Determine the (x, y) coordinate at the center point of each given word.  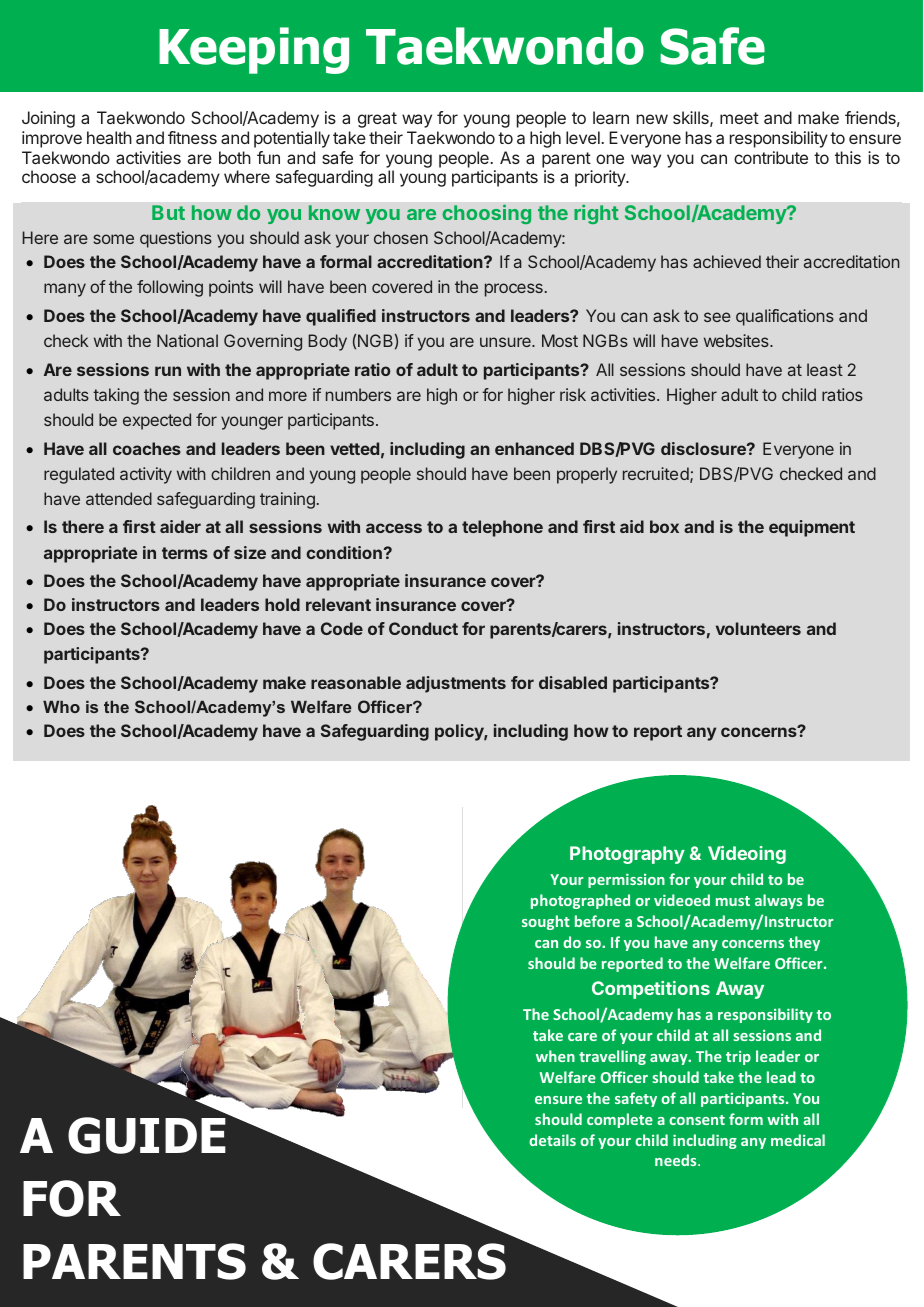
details (552, 1140)
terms (185, 553)
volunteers (758, 628)
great (377, 120)
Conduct (423, 628)
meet (739, 118)
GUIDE (147, 1135)
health (109, 137)
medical (798, 1140)
